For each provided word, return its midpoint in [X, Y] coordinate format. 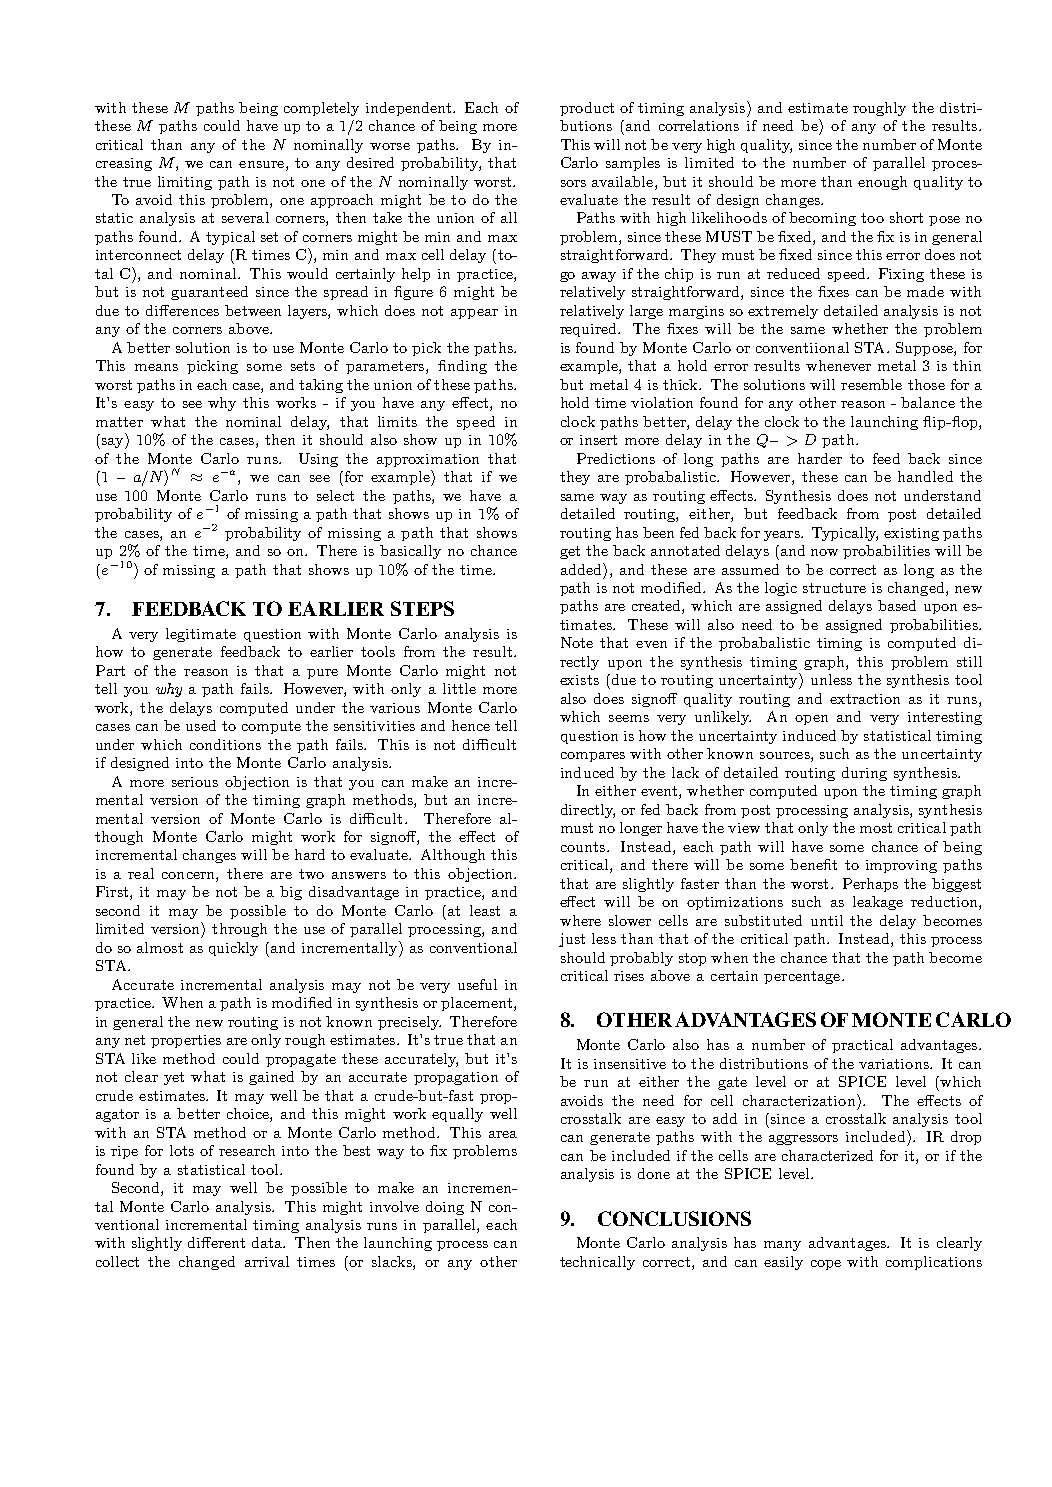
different [216, 1242]
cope [826, 1265]
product [587, 109]
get [570, 552]
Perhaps [870, 885]
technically [597, 1263]
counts [584, 847]
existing [911, 534]
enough [882, 183]
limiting [185, 183]
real [141, 873]
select [335, 495]
